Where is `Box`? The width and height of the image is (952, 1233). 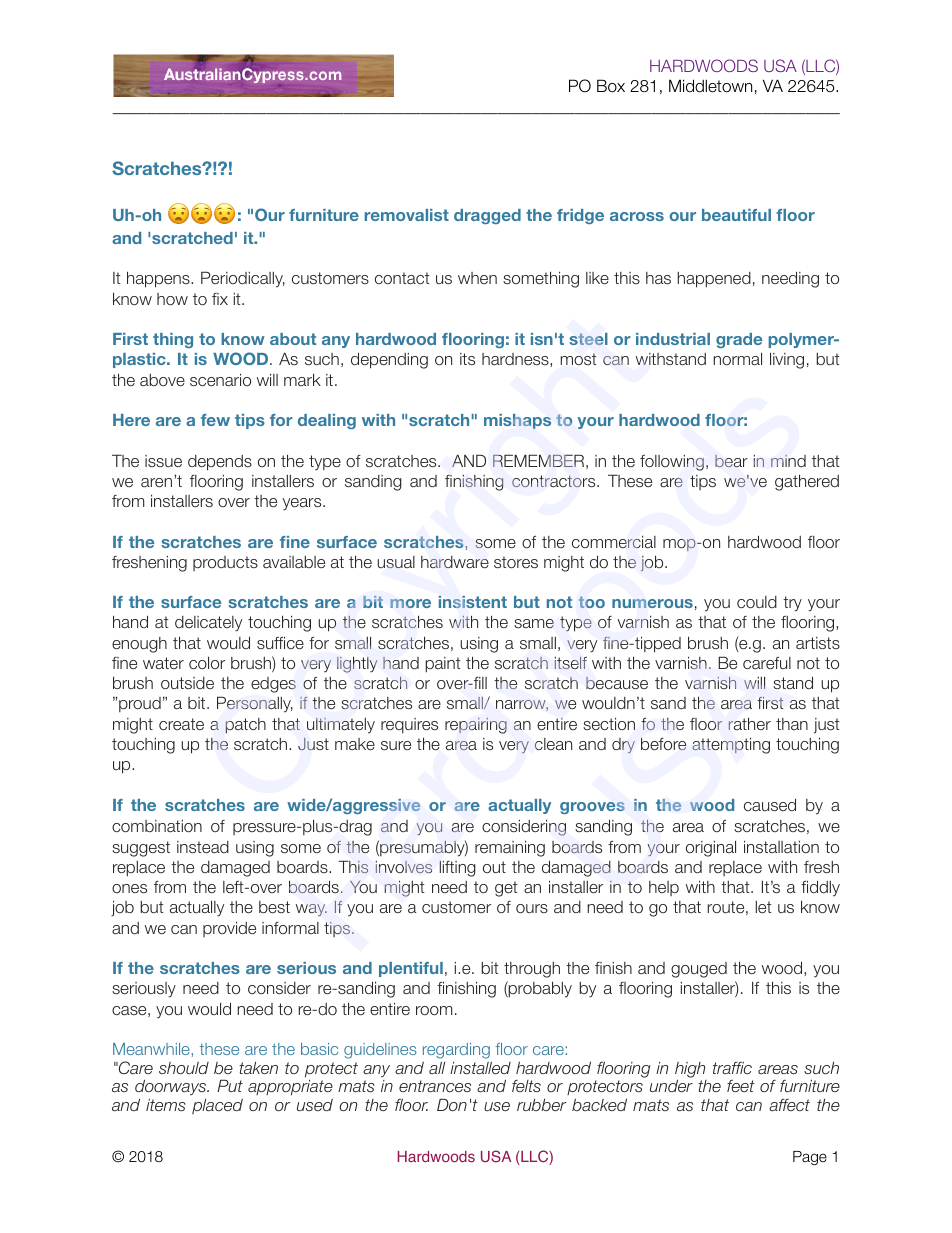 Box is located at coordinates (611, 86).
